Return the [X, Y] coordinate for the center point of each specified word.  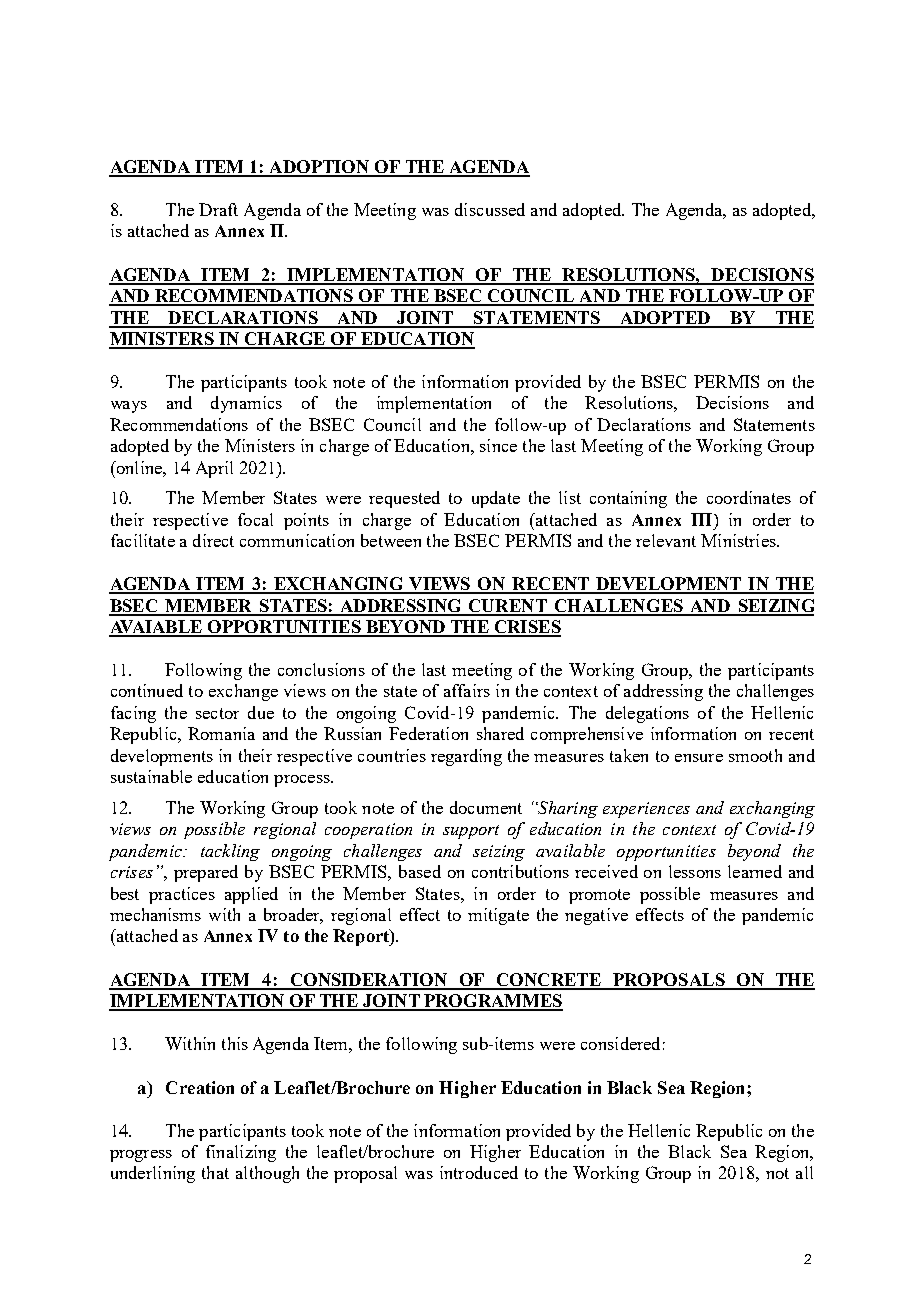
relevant [666, 540]
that [215, 1172]
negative [596, 916]
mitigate [498, 916]
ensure [699, 758]
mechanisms [155, 914]
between [391, 540]
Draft [218, 209]
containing [628, 499]
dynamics [246, 404]
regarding [466, 757]
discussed [490, 209]
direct [213, 540]
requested [404, 499]
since [498, 445]
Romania [221, 733]
